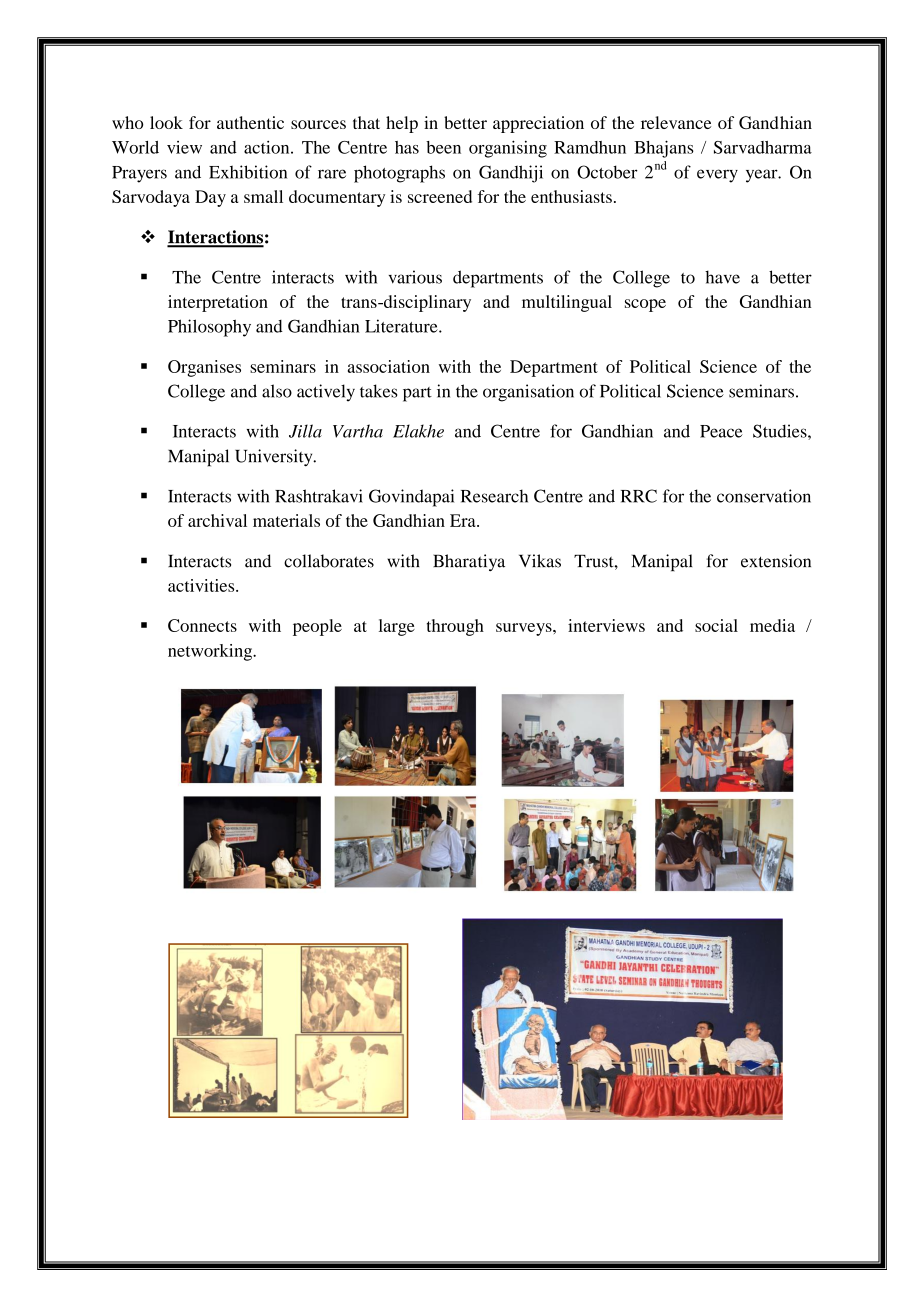  I want to click on conservation, so click(764, 496).
